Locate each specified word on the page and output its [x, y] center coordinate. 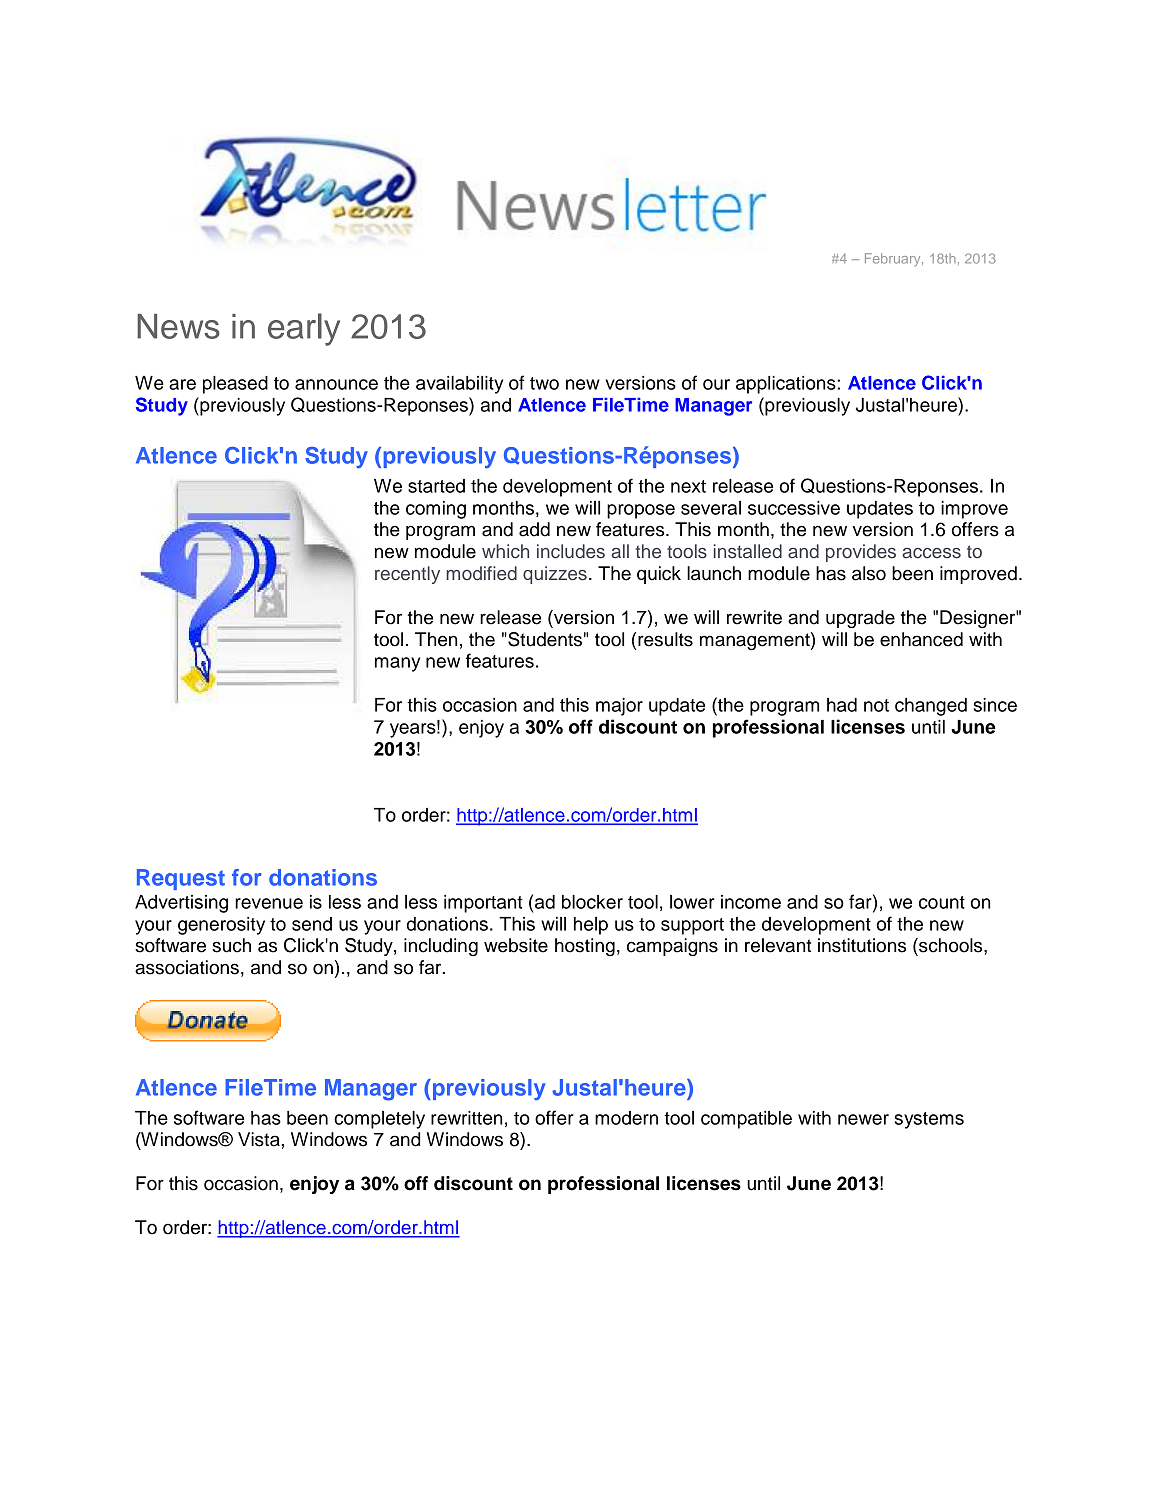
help [591, 926]
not [876, 705]
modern [626, 1118]
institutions [862, 945]
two [544, 383]
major [619, 707]
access [931, 553]
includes [571, 551]
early [304, 329]
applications [787, 385]
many [397, 664]
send [312, 924]
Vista [259, 1139]
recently [407, 575]
